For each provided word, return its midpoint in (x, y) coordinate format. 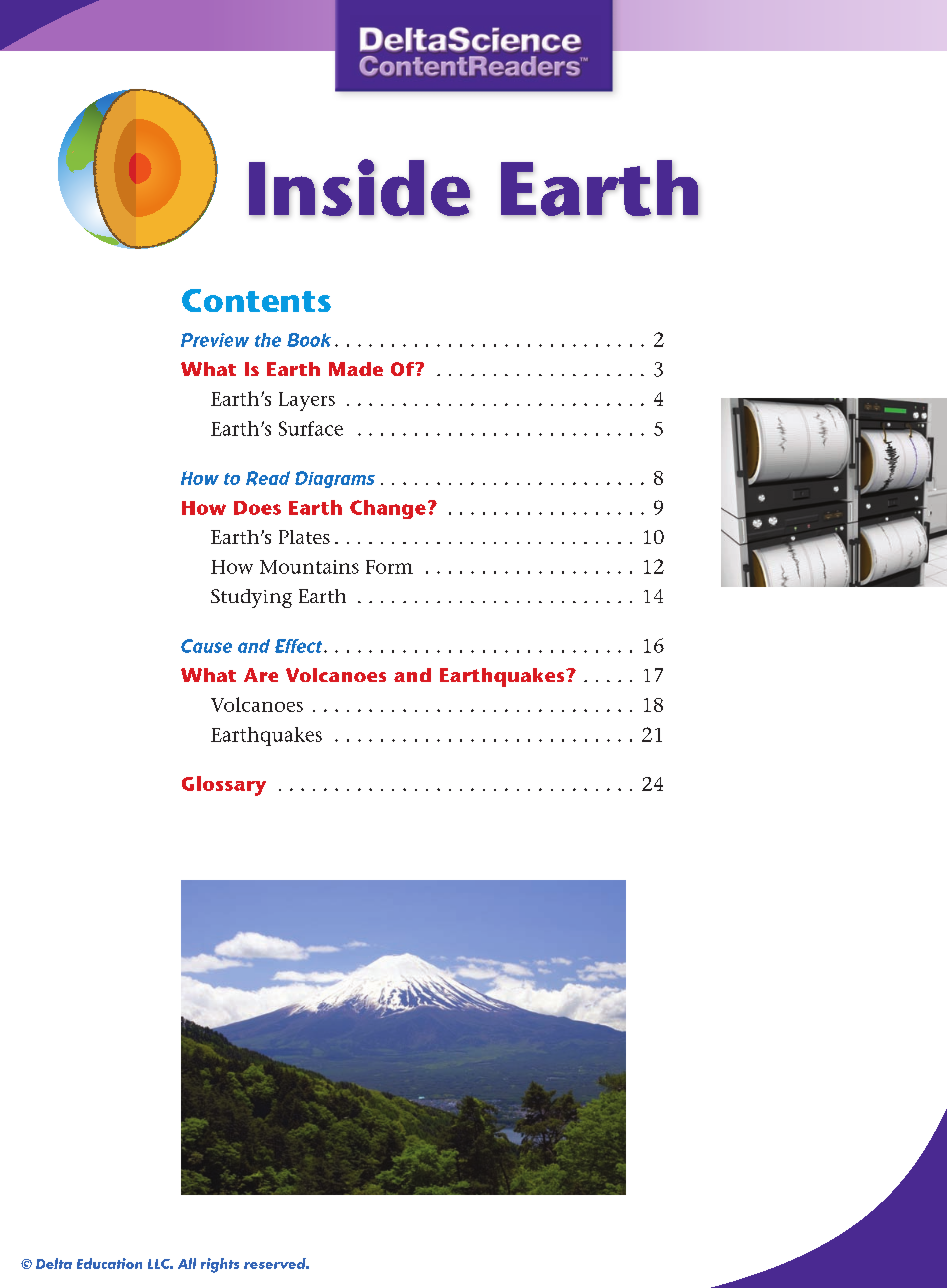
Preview (215, 340)
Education (109, 1263)
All (187, 1263)
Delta (54, 1263)
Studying (251, 598)
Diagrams (335, 479)
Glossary (224, 786)
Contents (256, 300)
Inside (359, 188)
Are (261, 675)
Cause (206, 646)
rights (220, 1265)
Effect (300, 646)
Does (257, 508)
